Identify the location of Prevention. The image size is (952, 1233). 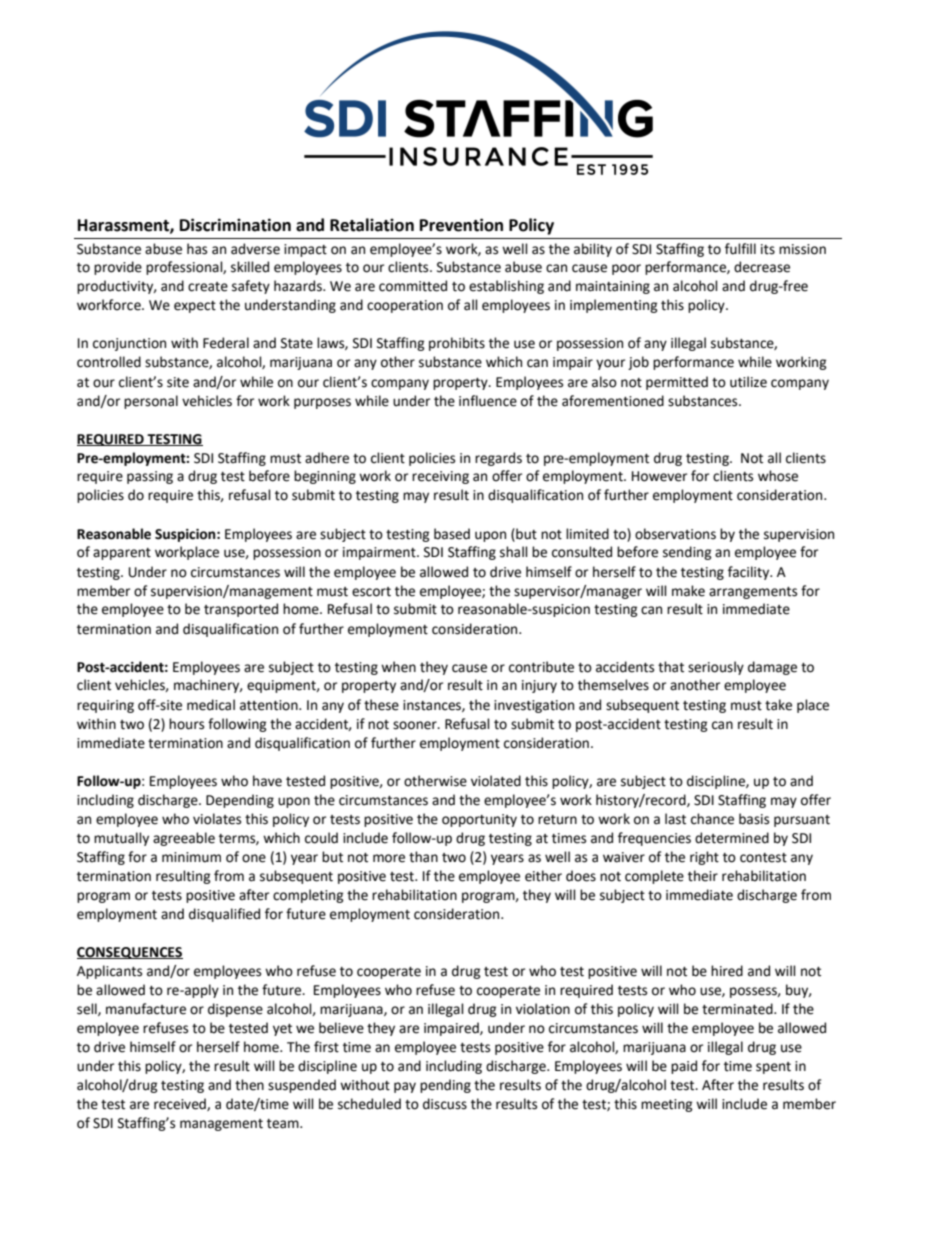
(461, 225).
